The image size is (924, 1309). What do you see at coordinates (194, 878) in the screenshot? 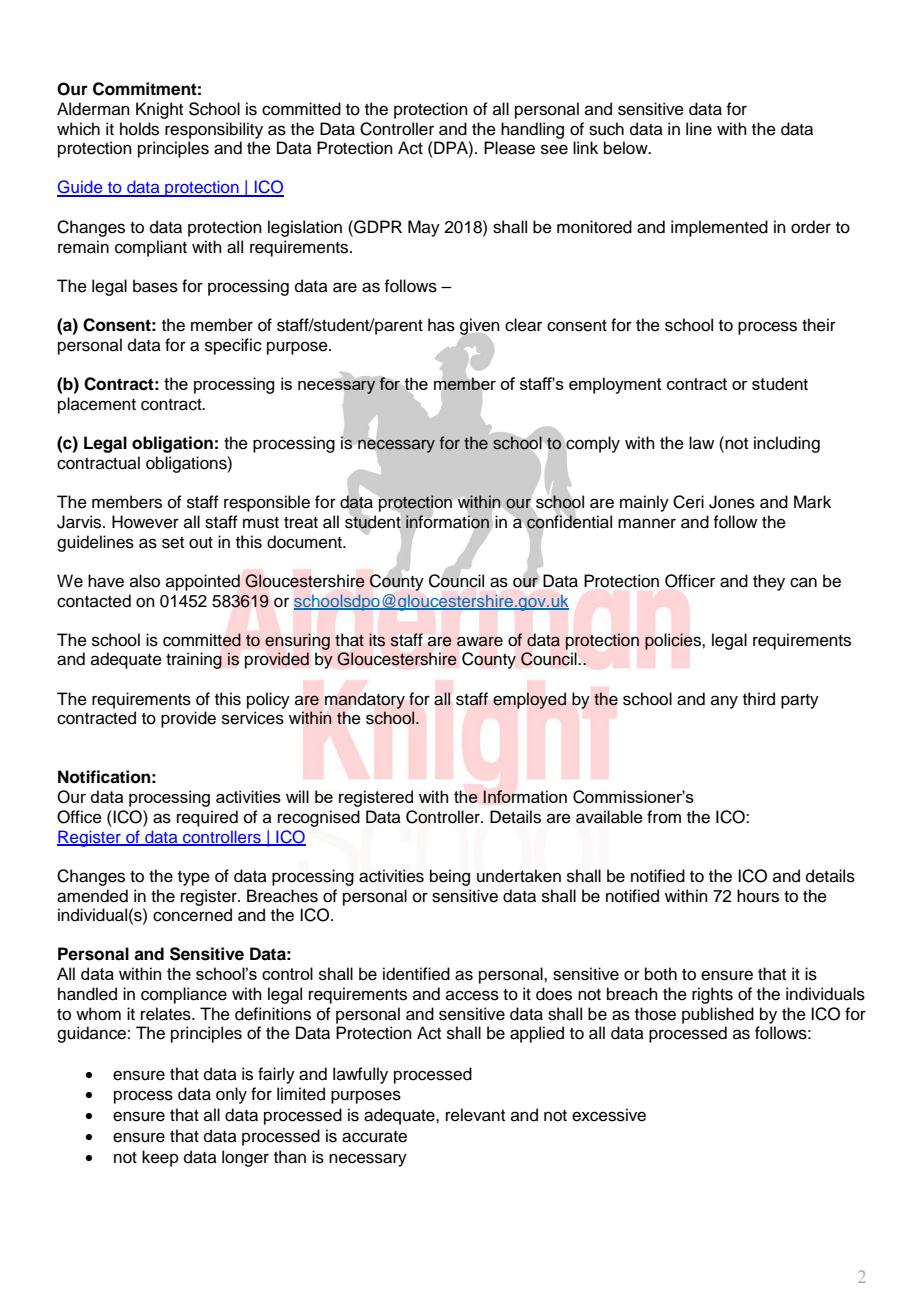
I see `type` at bounding box center [194, 878].
